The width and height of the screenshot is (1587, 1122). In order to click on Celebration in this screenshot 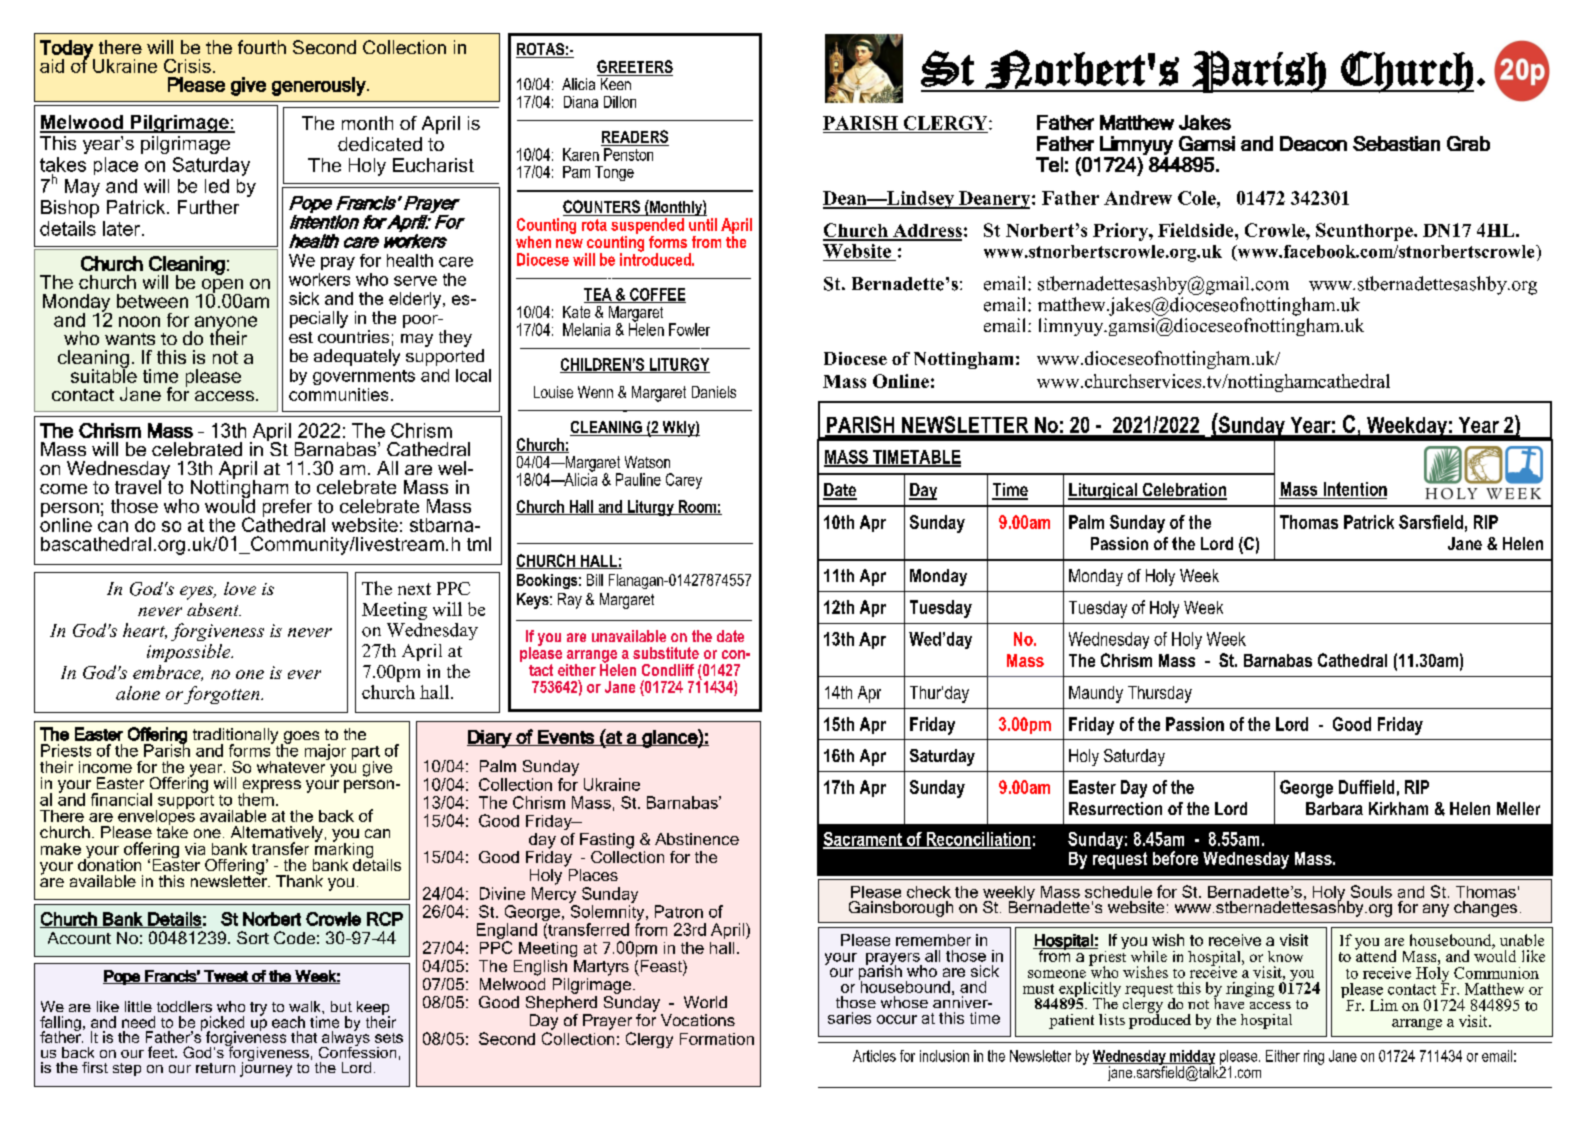, I will do `click(1183, 491)`.
